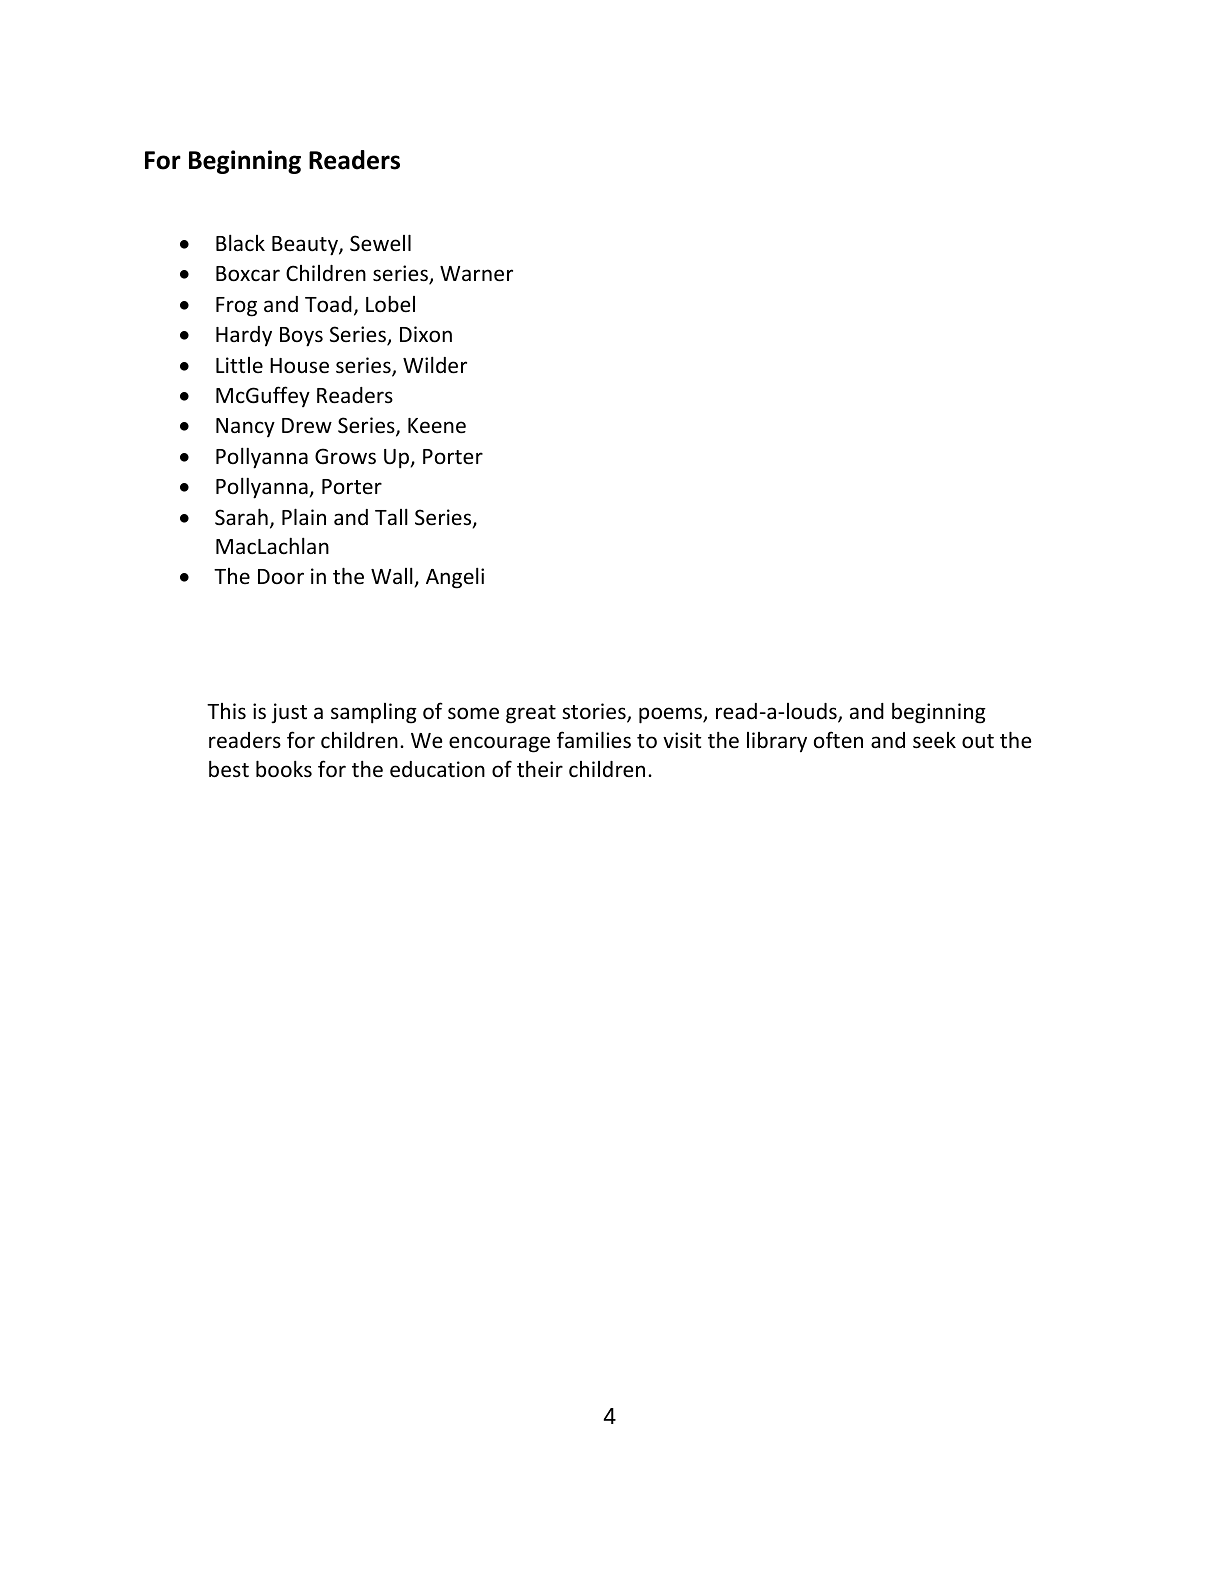 The height and width of the image is (1574, 1216). What do you see at coordinates (934, 740) in the image?
I see `seek` at bounding box center [934, 740].
